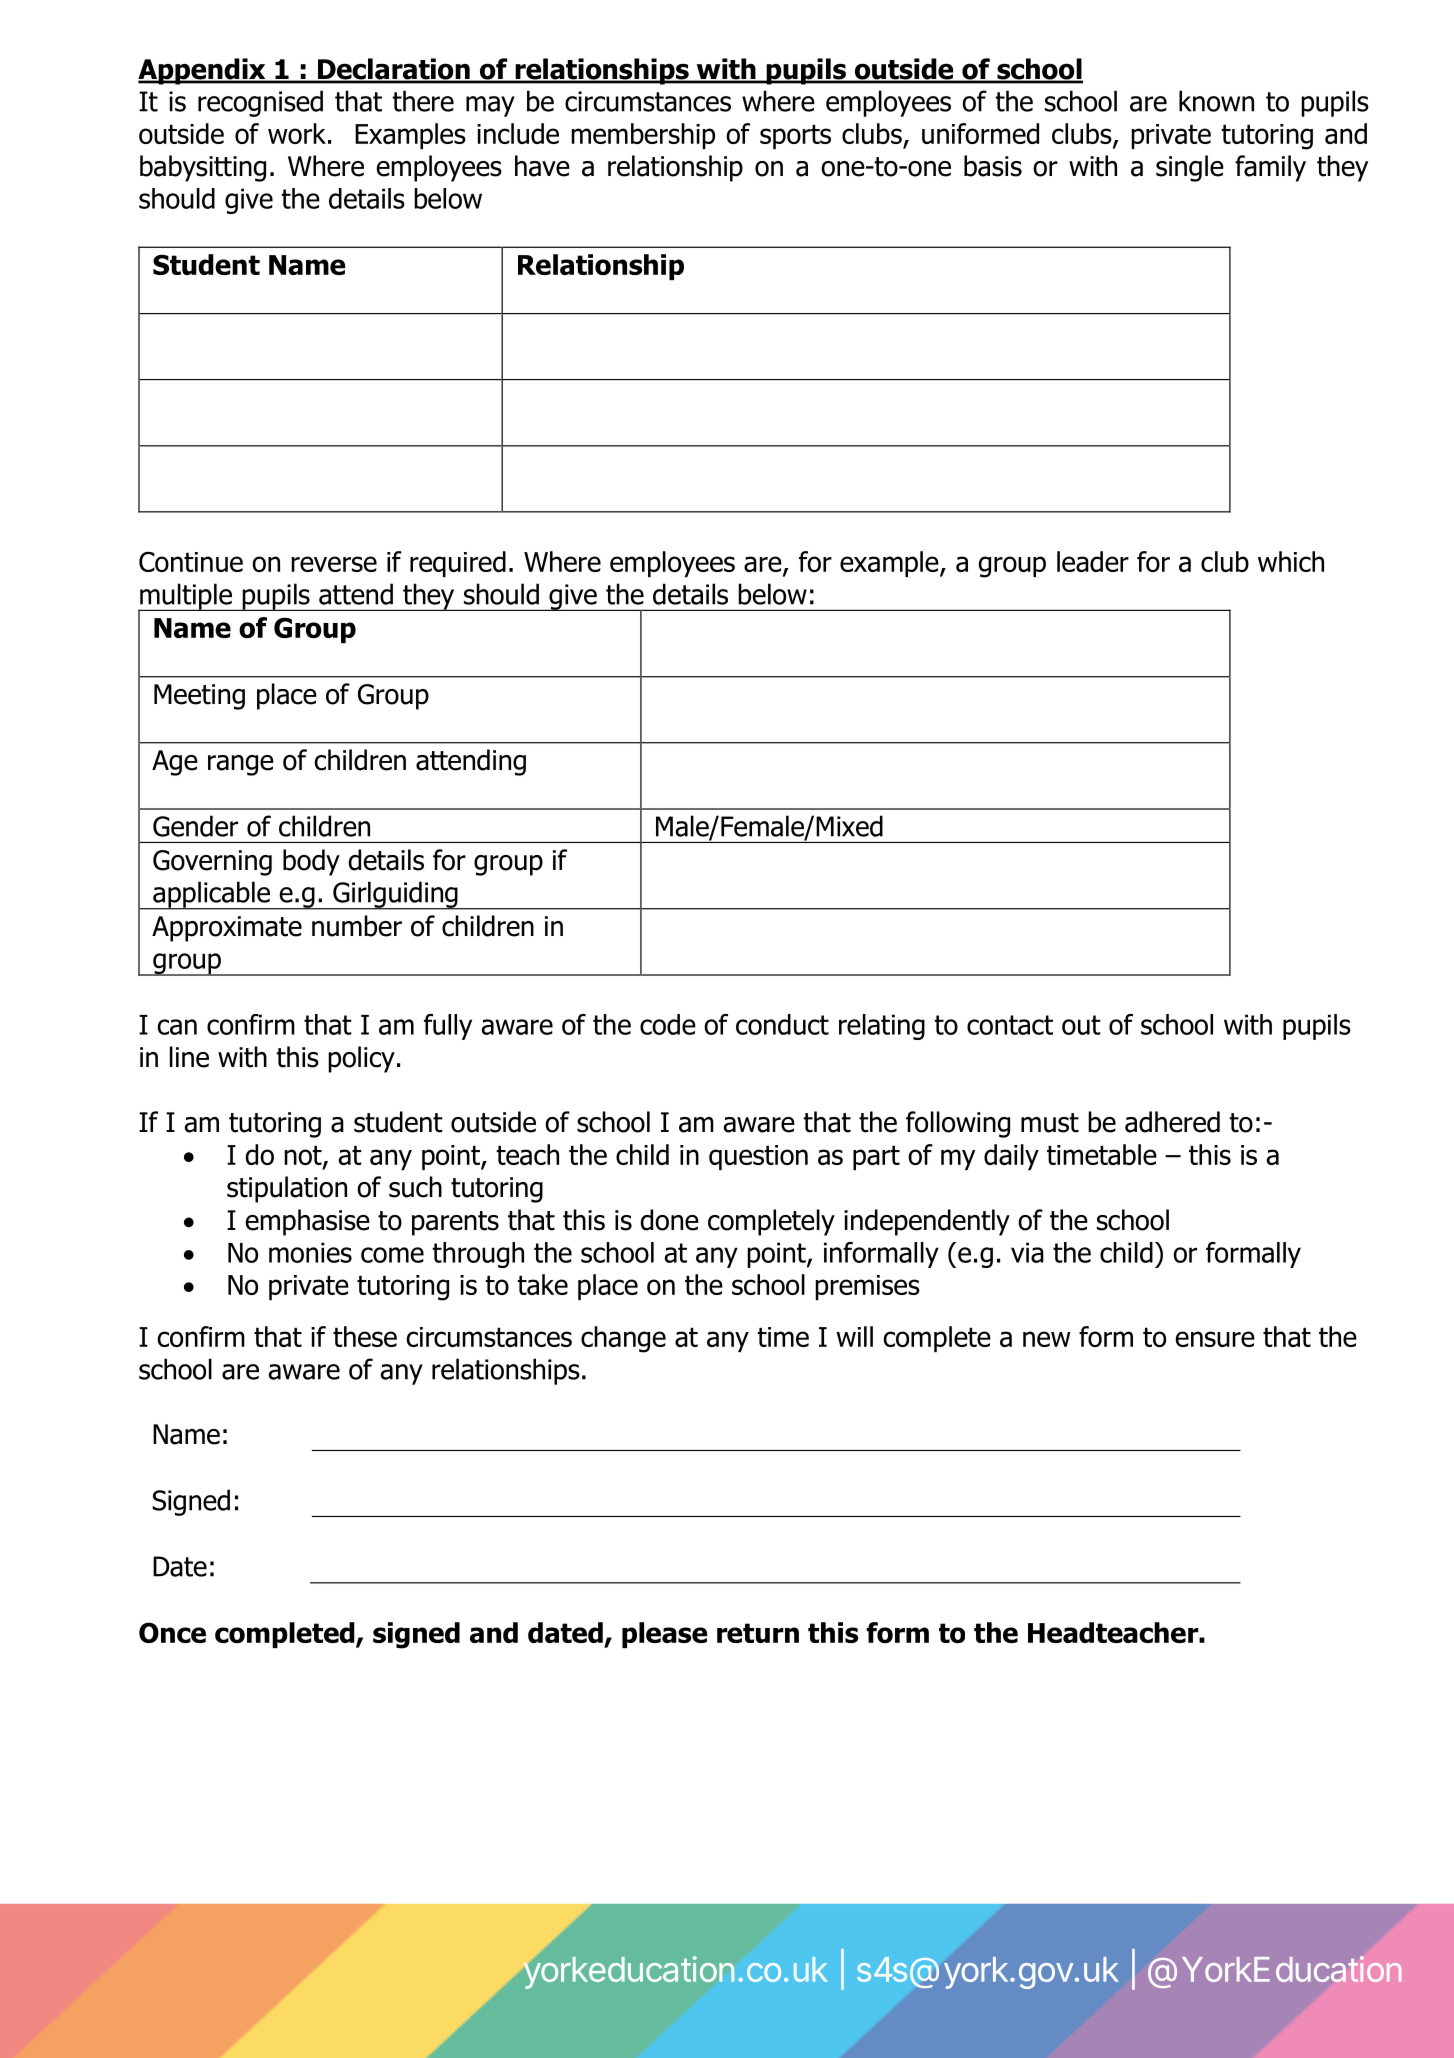 This document has width=1454, height=2058. Describe the element at coordinates (1291, 561) in the document. I see `which` at that location.
